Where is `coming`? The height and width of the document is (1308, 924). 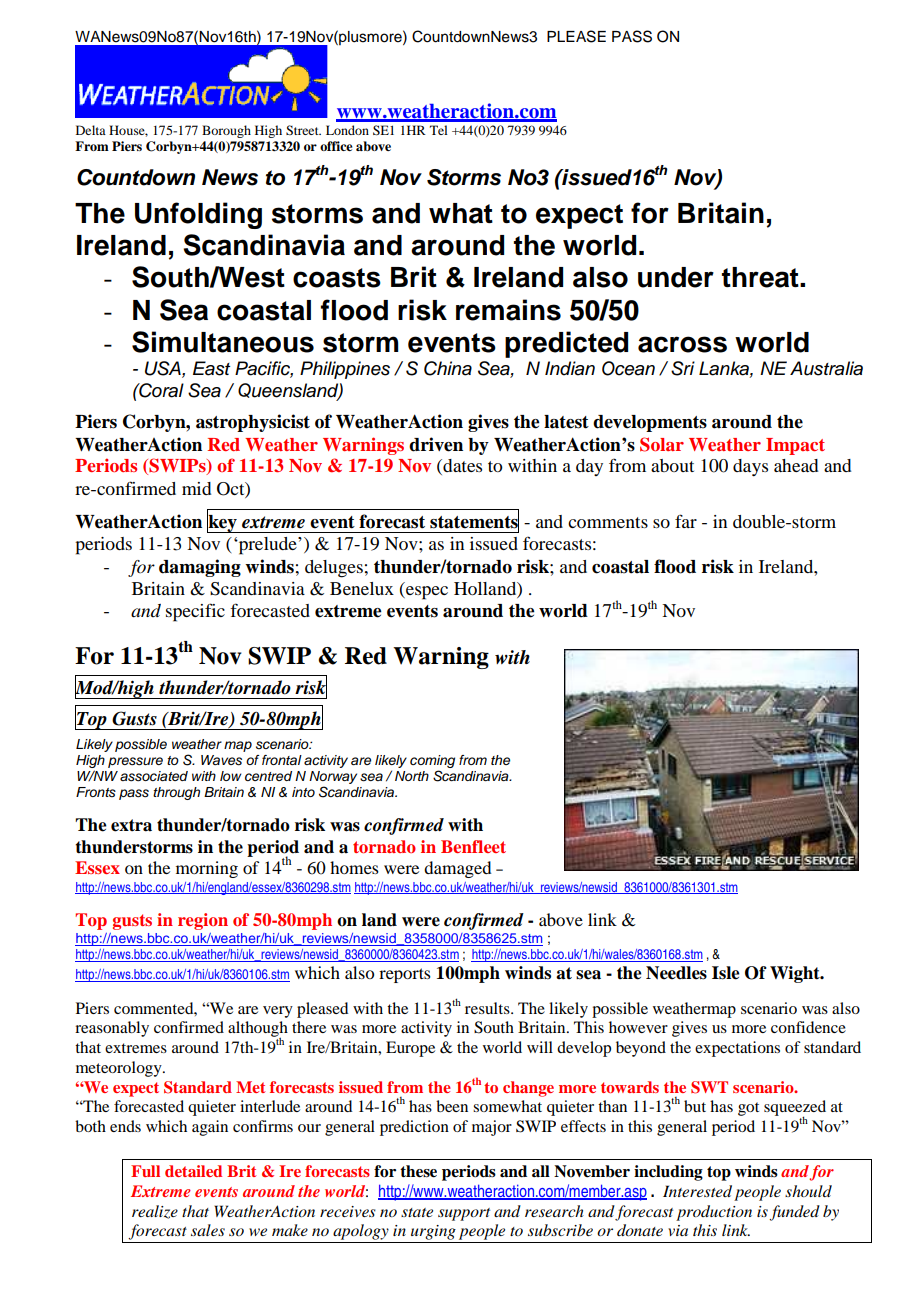 coming is located at coordinates (432, 761).
